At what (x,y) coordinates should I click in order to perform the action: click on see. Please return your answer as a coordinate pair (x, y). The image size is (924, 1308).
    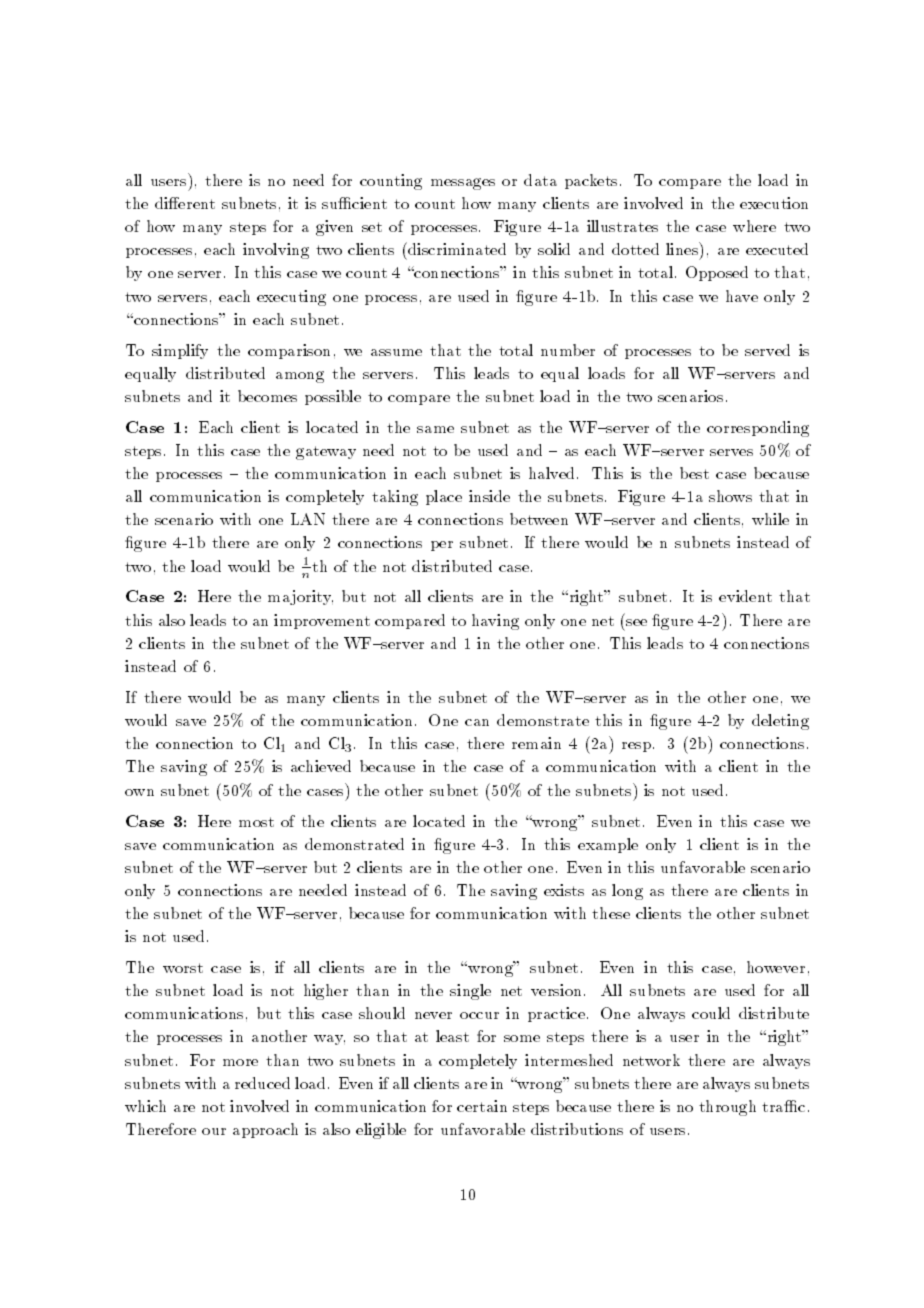
    Looking at the image, I should click on (636, 622).
